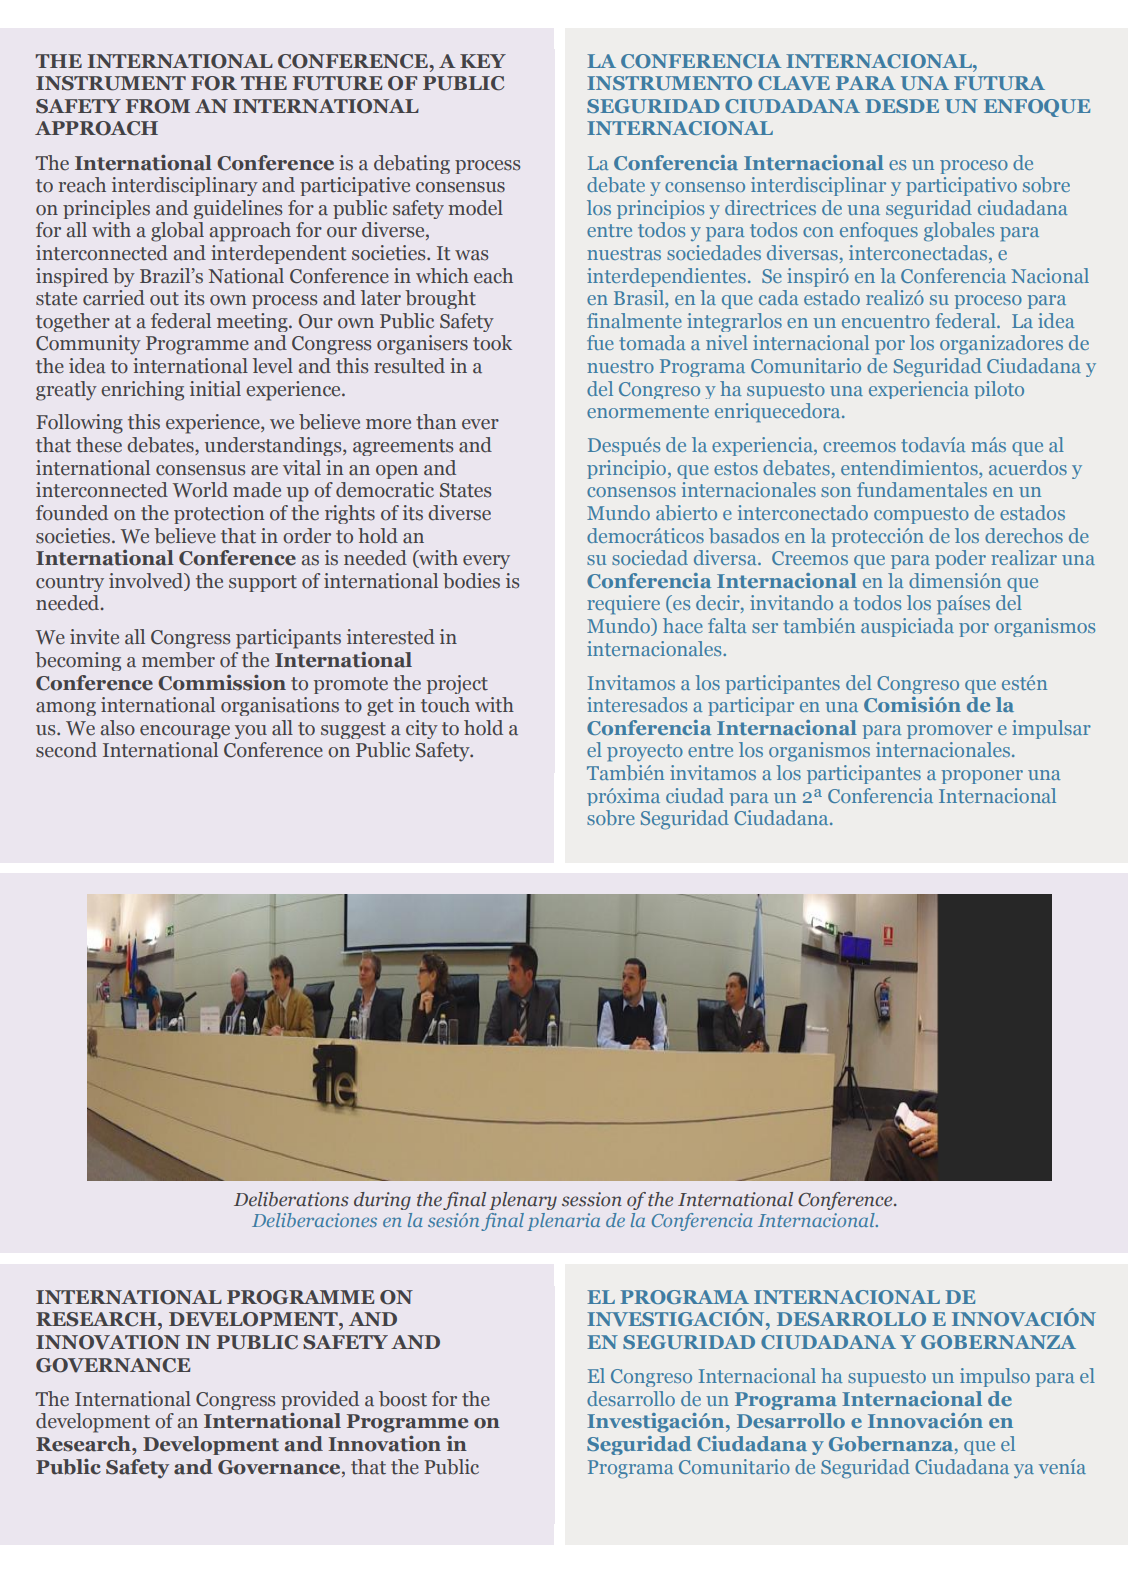 The width and height of the page is (1128, 1595). I want to click on FROM, so click(158, 106).
